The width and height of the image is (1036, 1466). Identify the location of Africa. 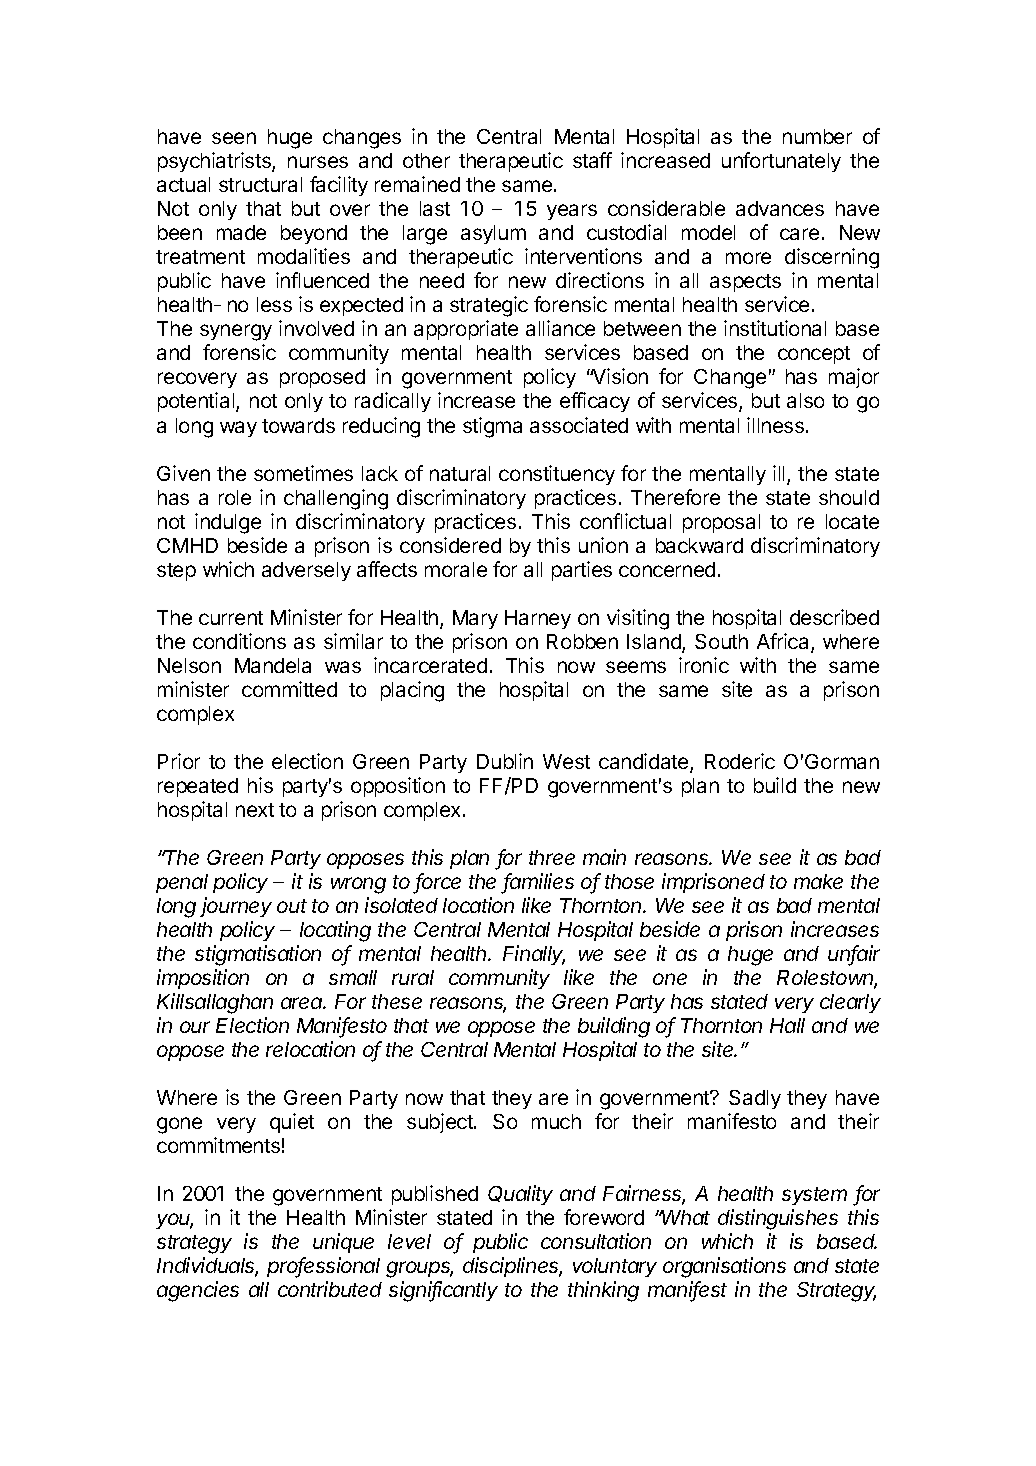
(784, 642).
